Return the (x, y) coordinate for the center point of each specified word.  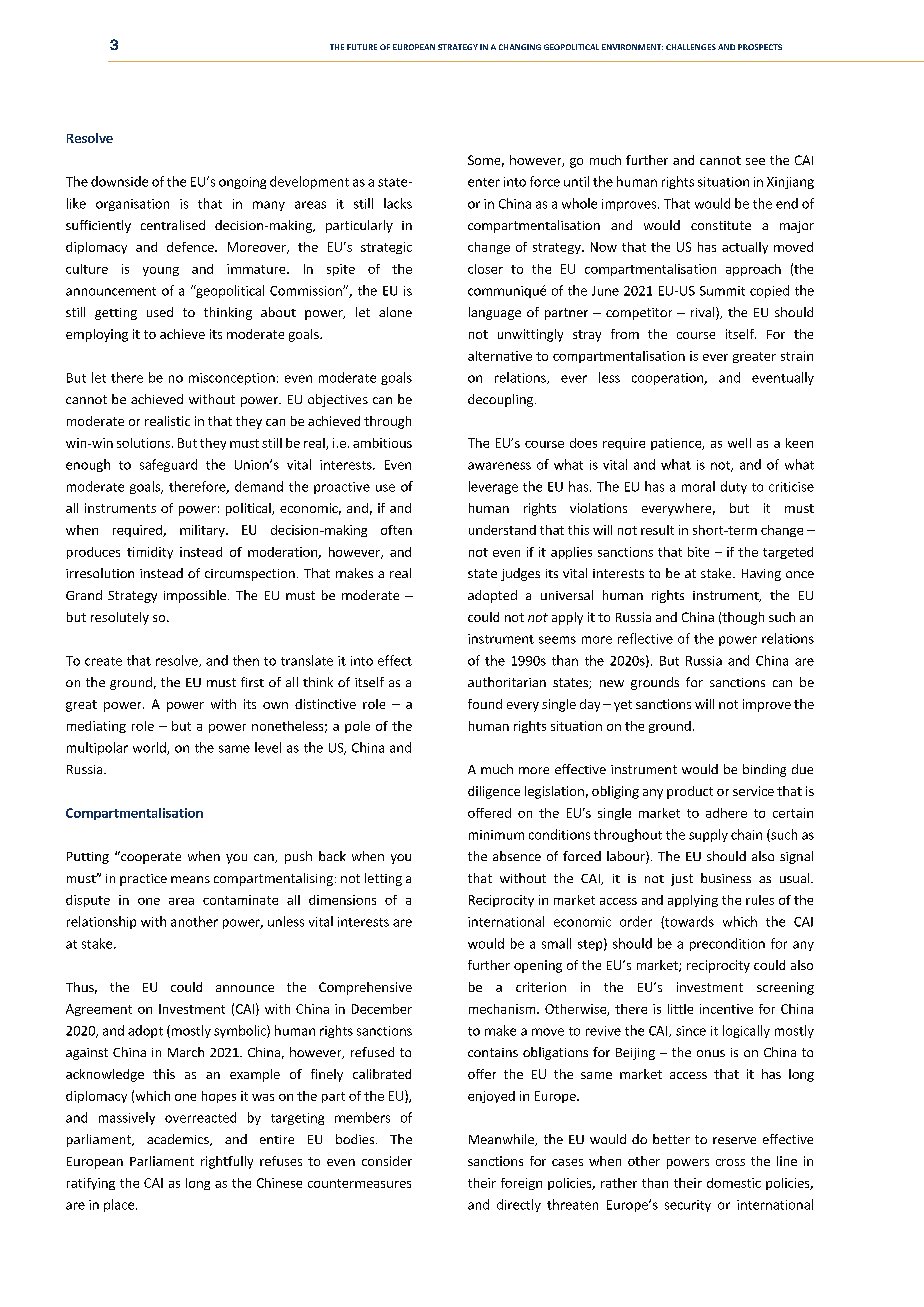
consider (387, 1161)
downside (119, 181)
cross (730, 1162)
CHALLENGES (691, 47)
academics (179, 1140)
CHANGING (520, 47)
